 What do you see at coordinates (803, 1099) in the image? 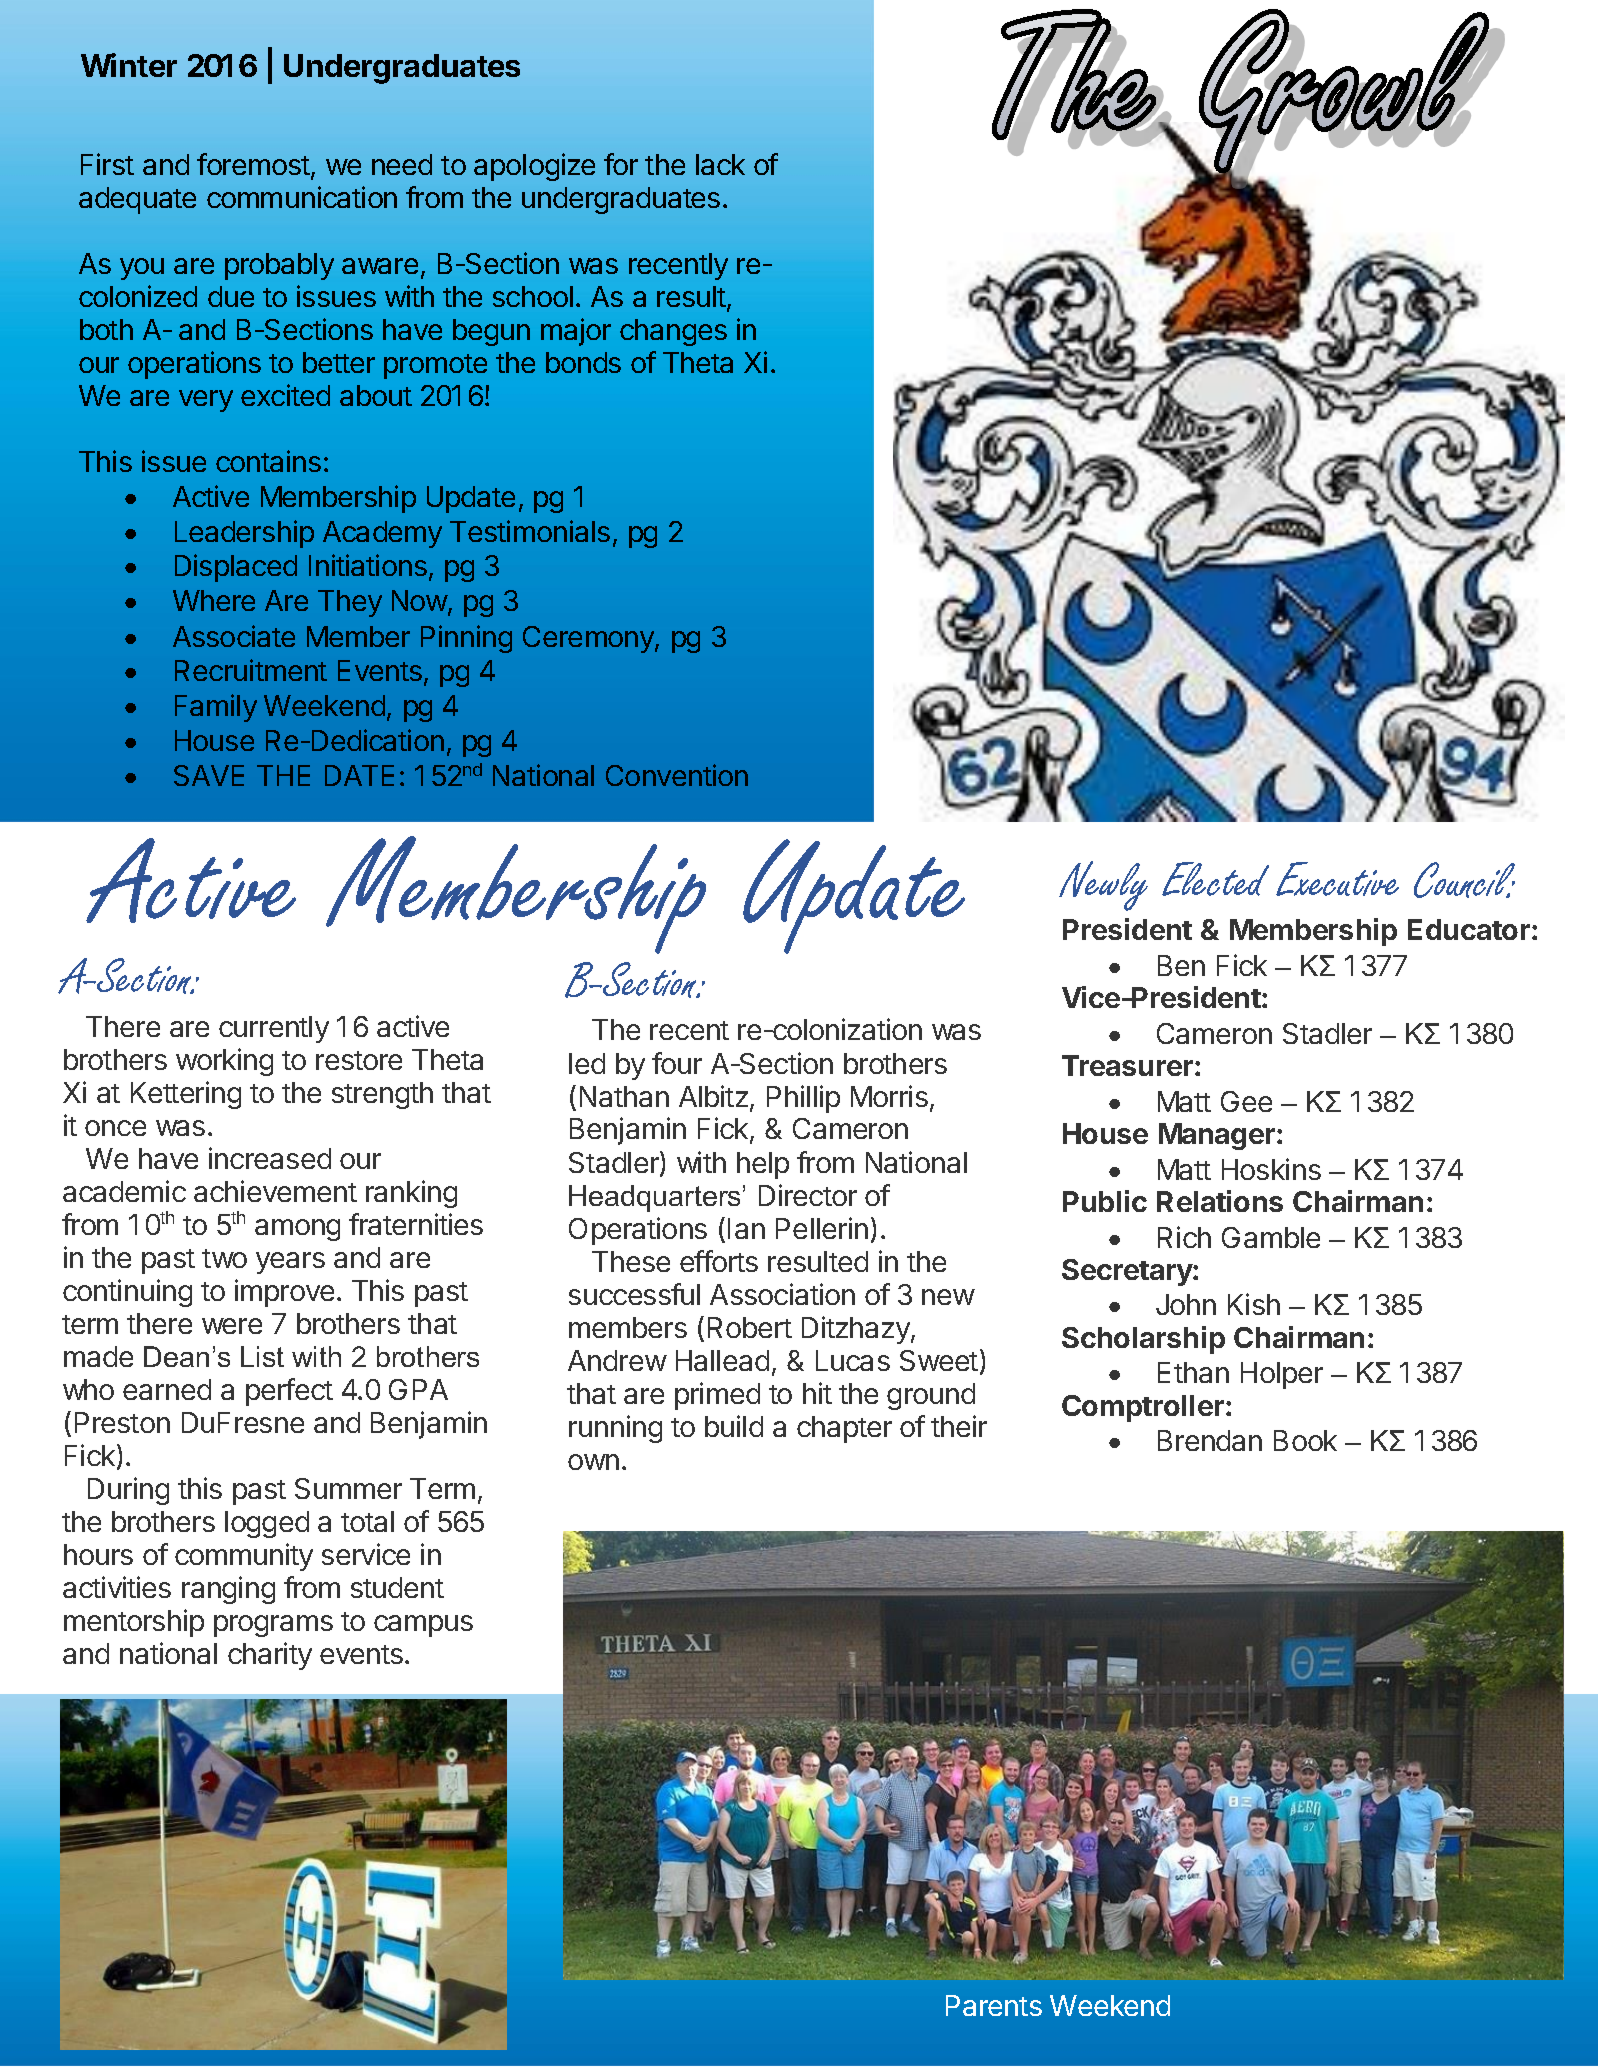
I see `Phillip` at bounding box center [803, 1099].
